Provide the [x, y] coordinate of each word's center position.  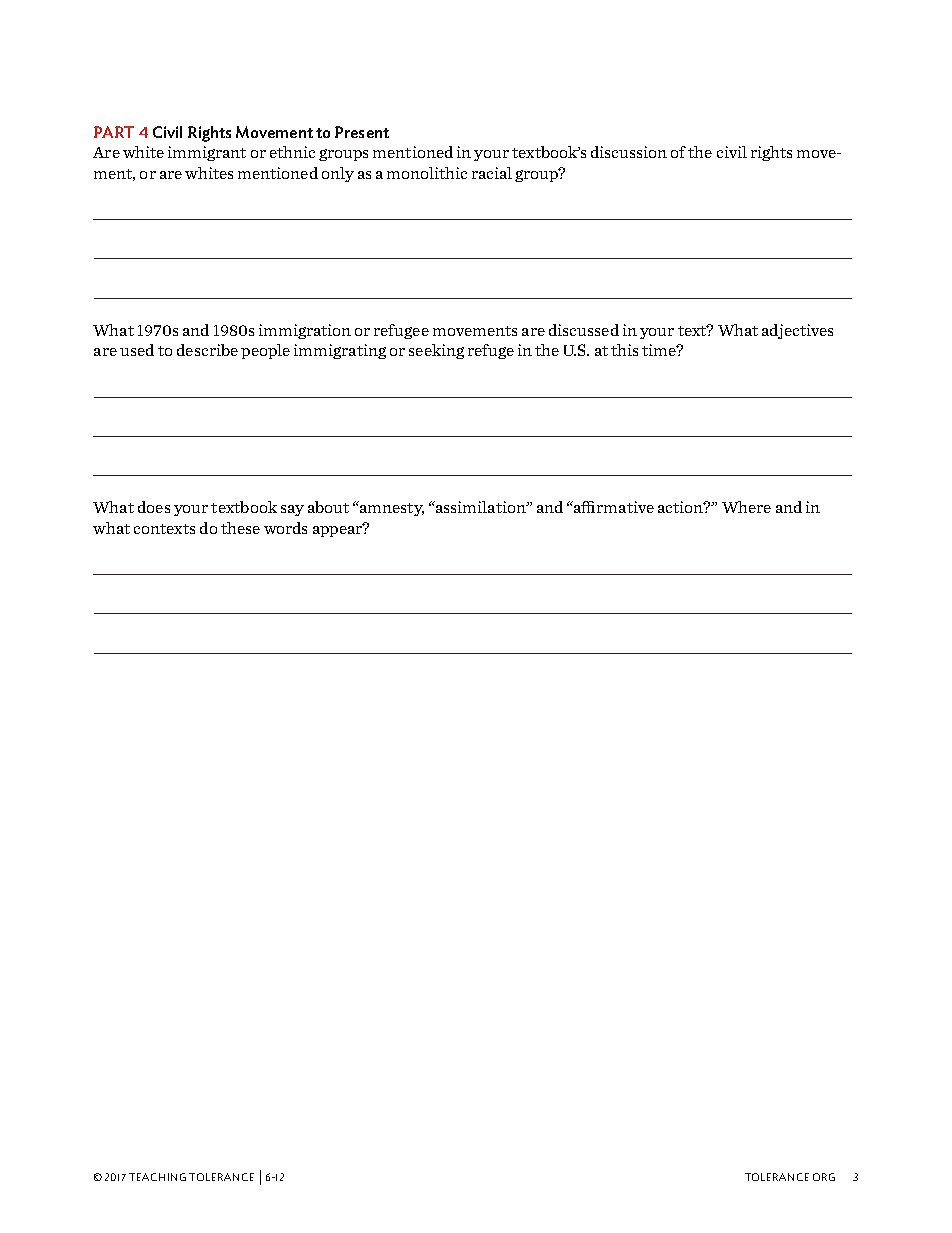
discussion [629, 152]
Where [746, 507]
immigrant [207, 153]
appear [339, 530]
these [240, 528]
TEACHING [157, 1177]
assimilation [481, 507]
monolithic [427, 173]
